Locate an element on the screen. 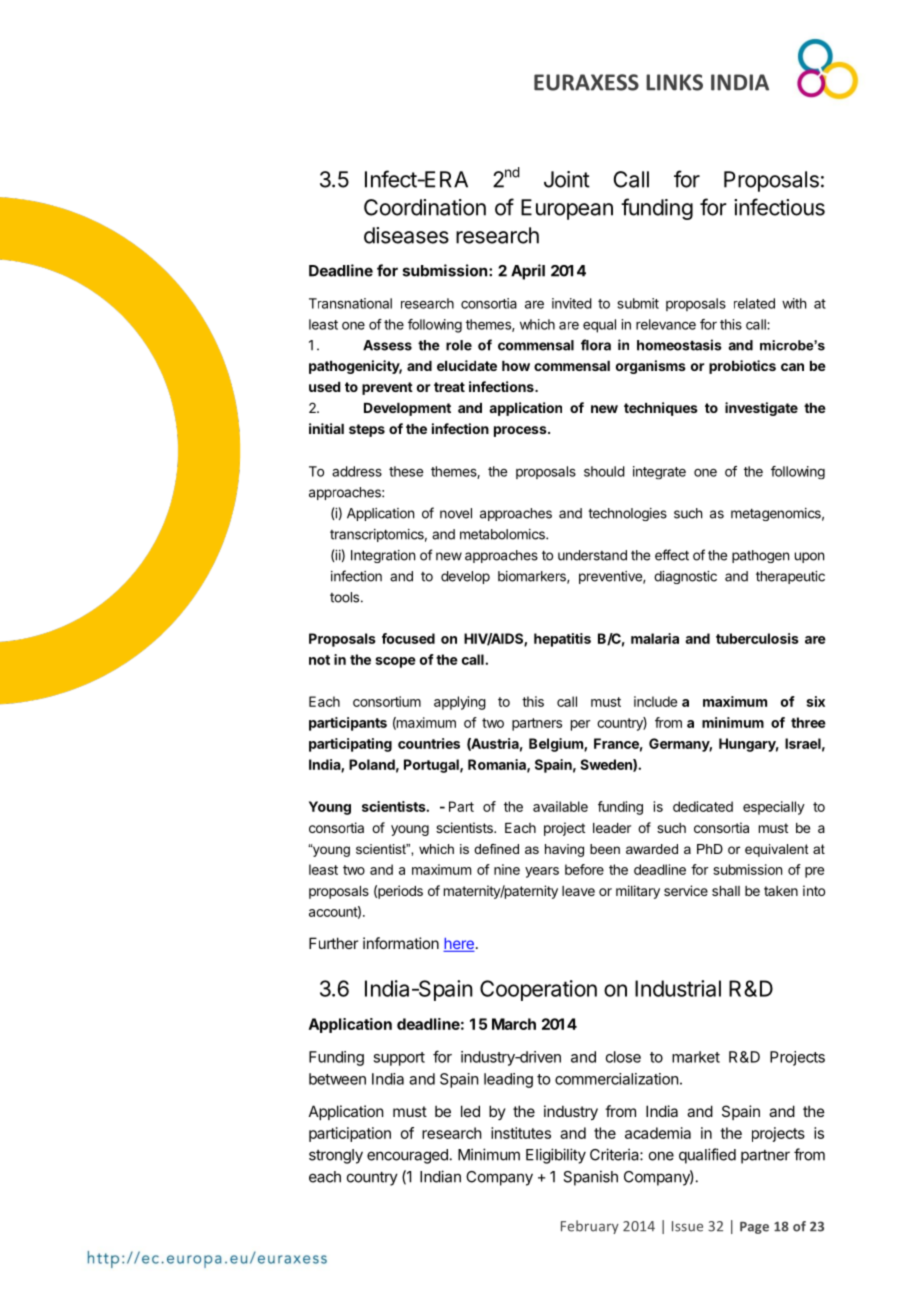 This screenshot has height=1308, width=924. countries is located at coordinates (429, 743).
